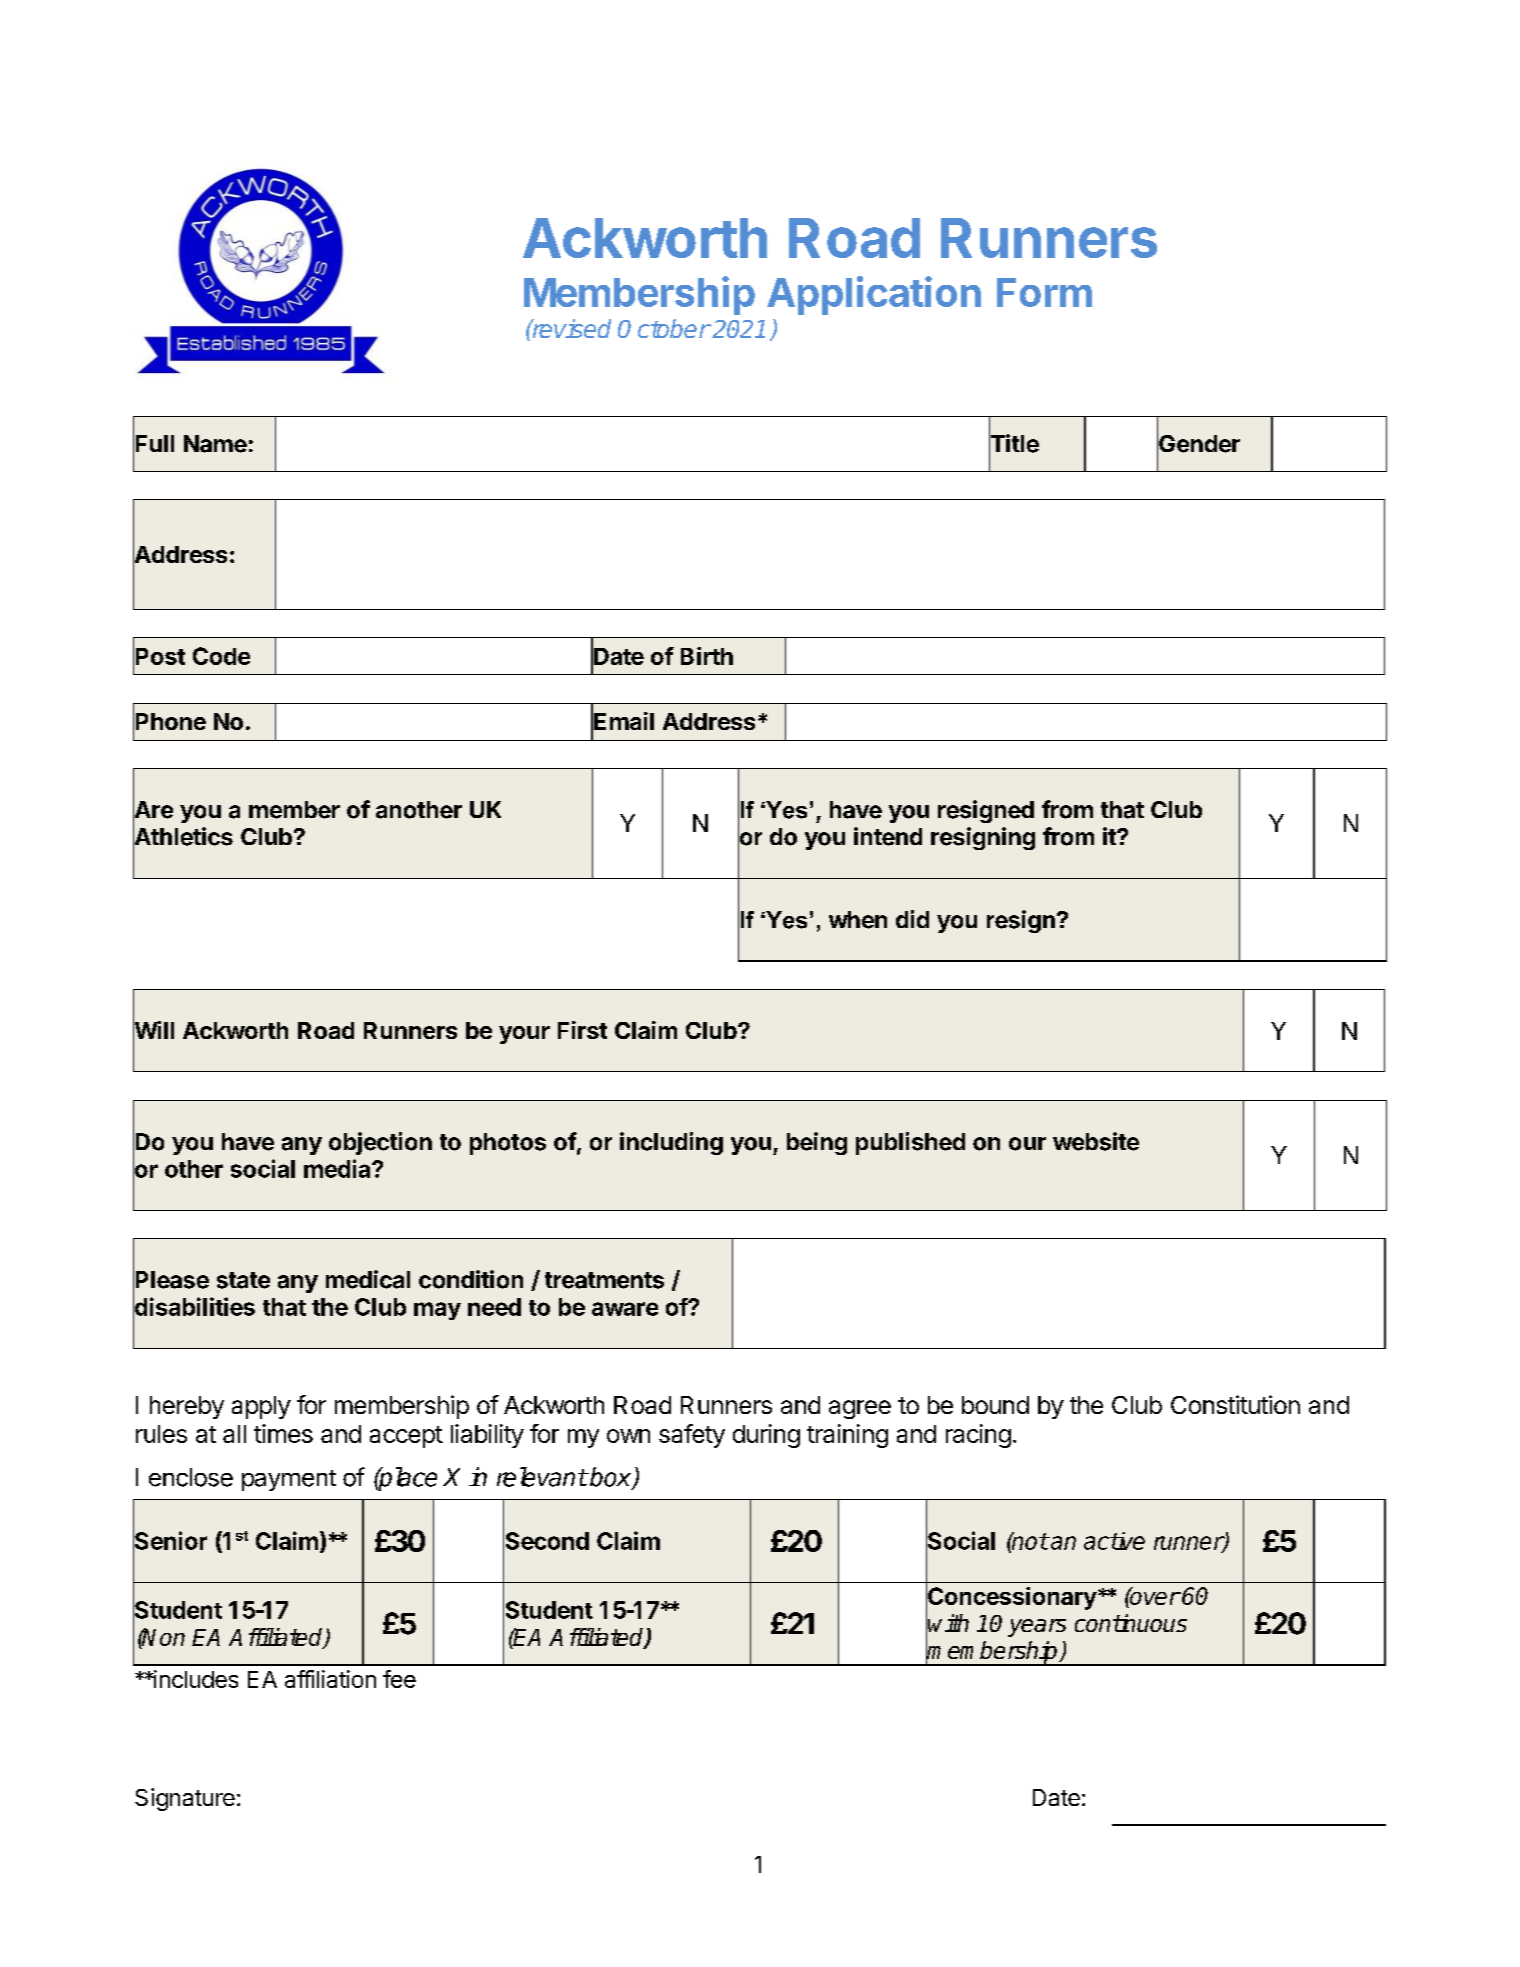 The height and width of the image is (1967, 1520). Describe the element at coordinates (1044, 292) in the image. I see `Form` at that location.
